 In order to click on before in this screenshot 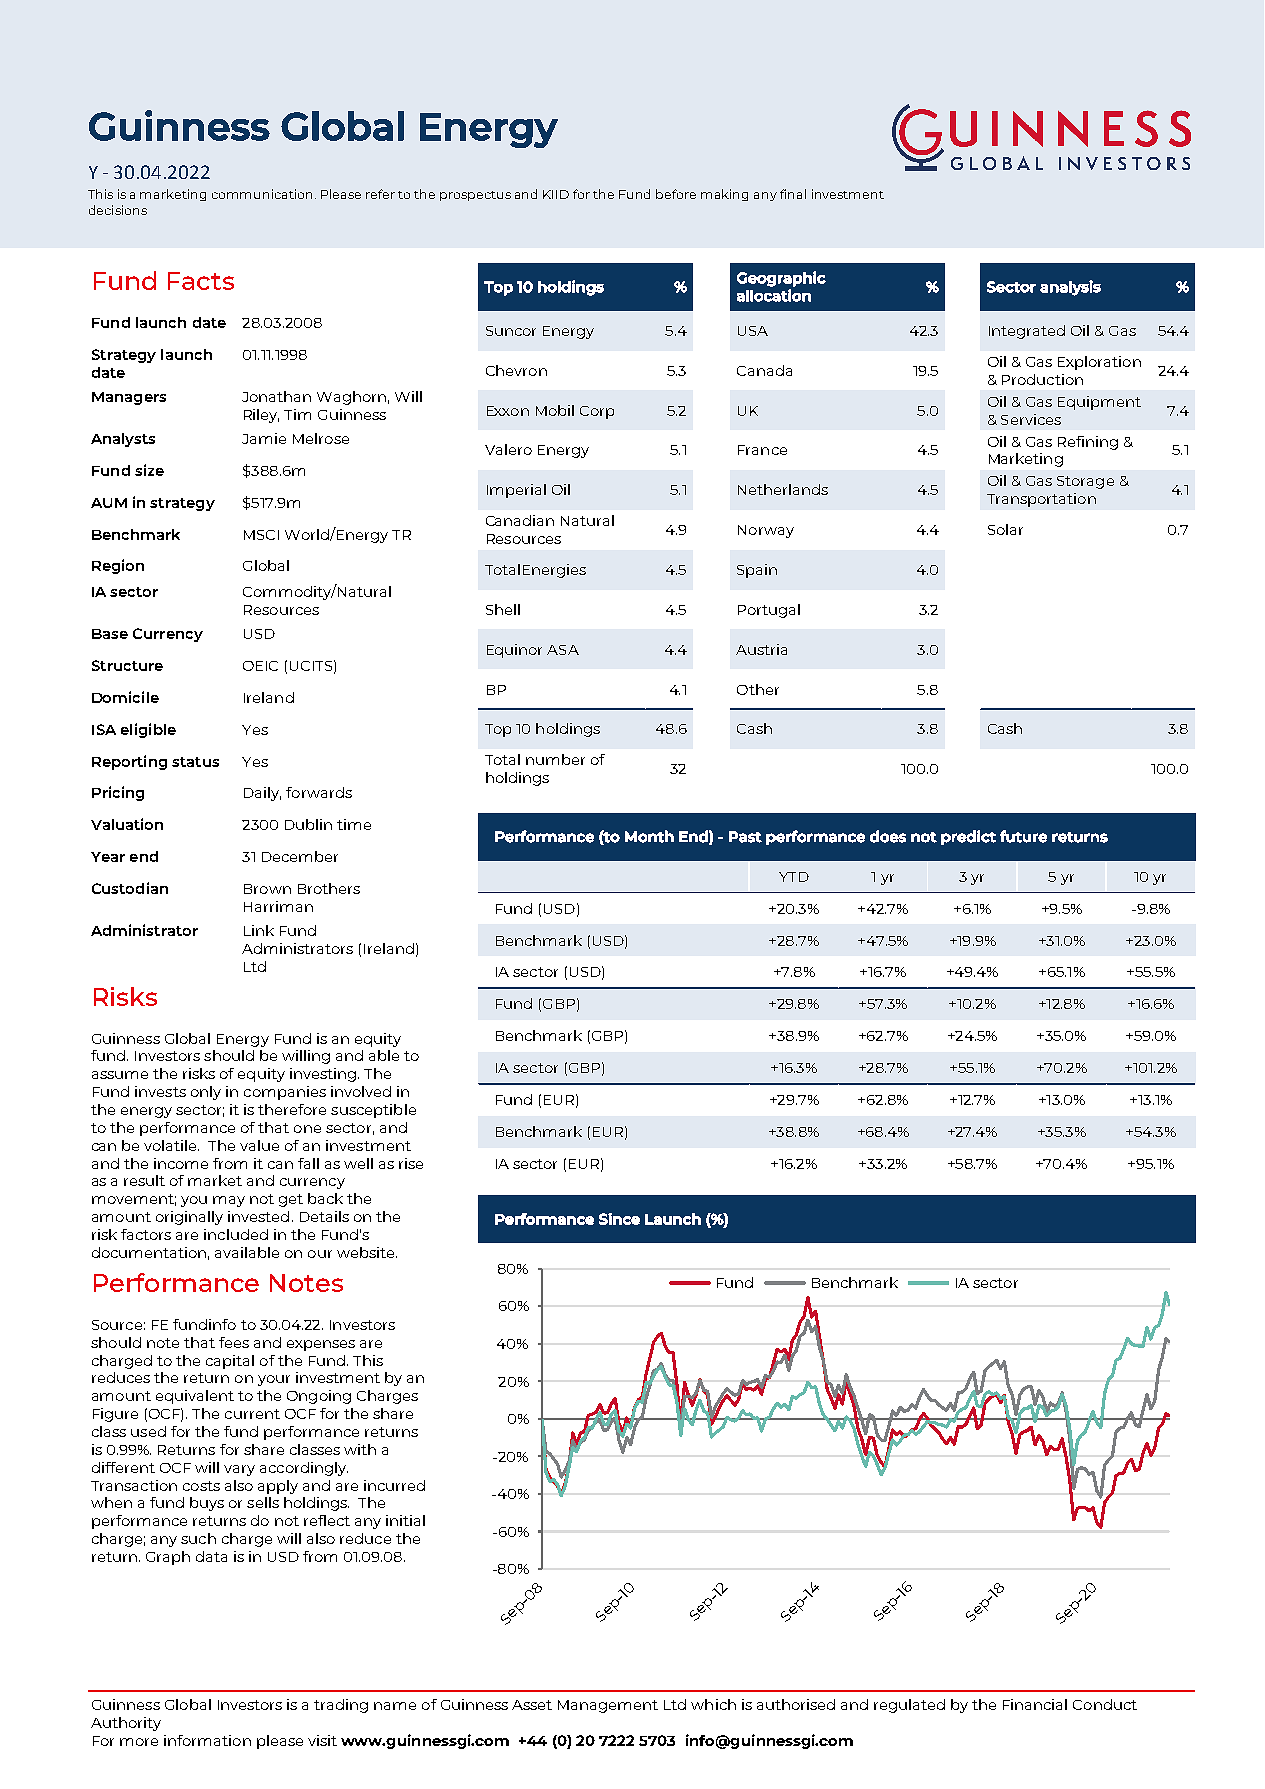, I will do `click(676, 194)`.
